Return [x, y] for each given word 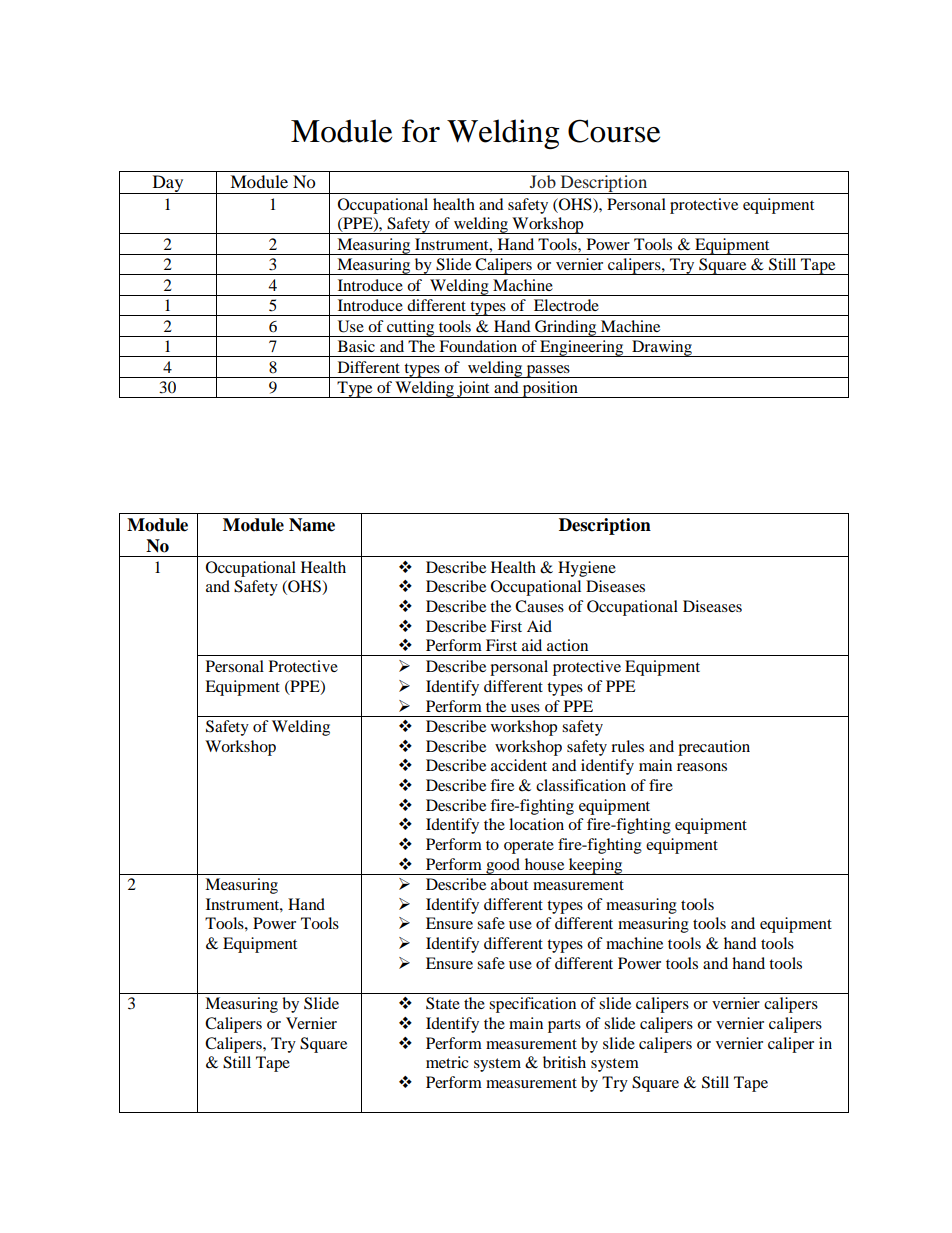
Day [168, 184]
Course [614, 131]
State [443, 1003]
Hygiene [587, 569]
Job [543, 181]
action [567, 645]
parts [564, 1026]
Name [312, 525]
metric [447, 1062]
